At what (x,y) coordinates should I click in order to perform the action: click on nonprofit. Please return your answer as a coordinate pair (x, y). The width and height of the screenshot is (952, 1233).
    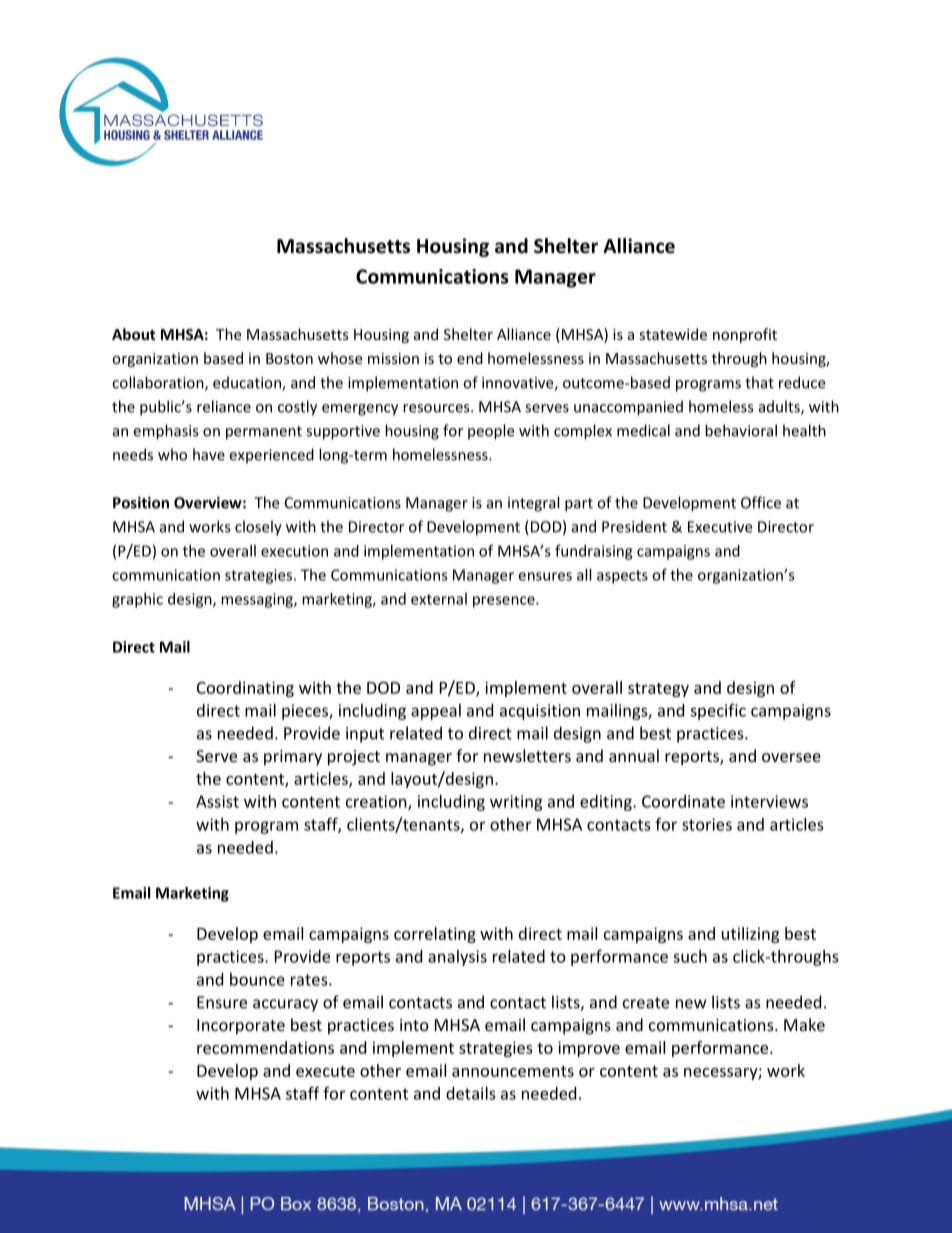
    Looking at the image, I should click on (745, 335).
